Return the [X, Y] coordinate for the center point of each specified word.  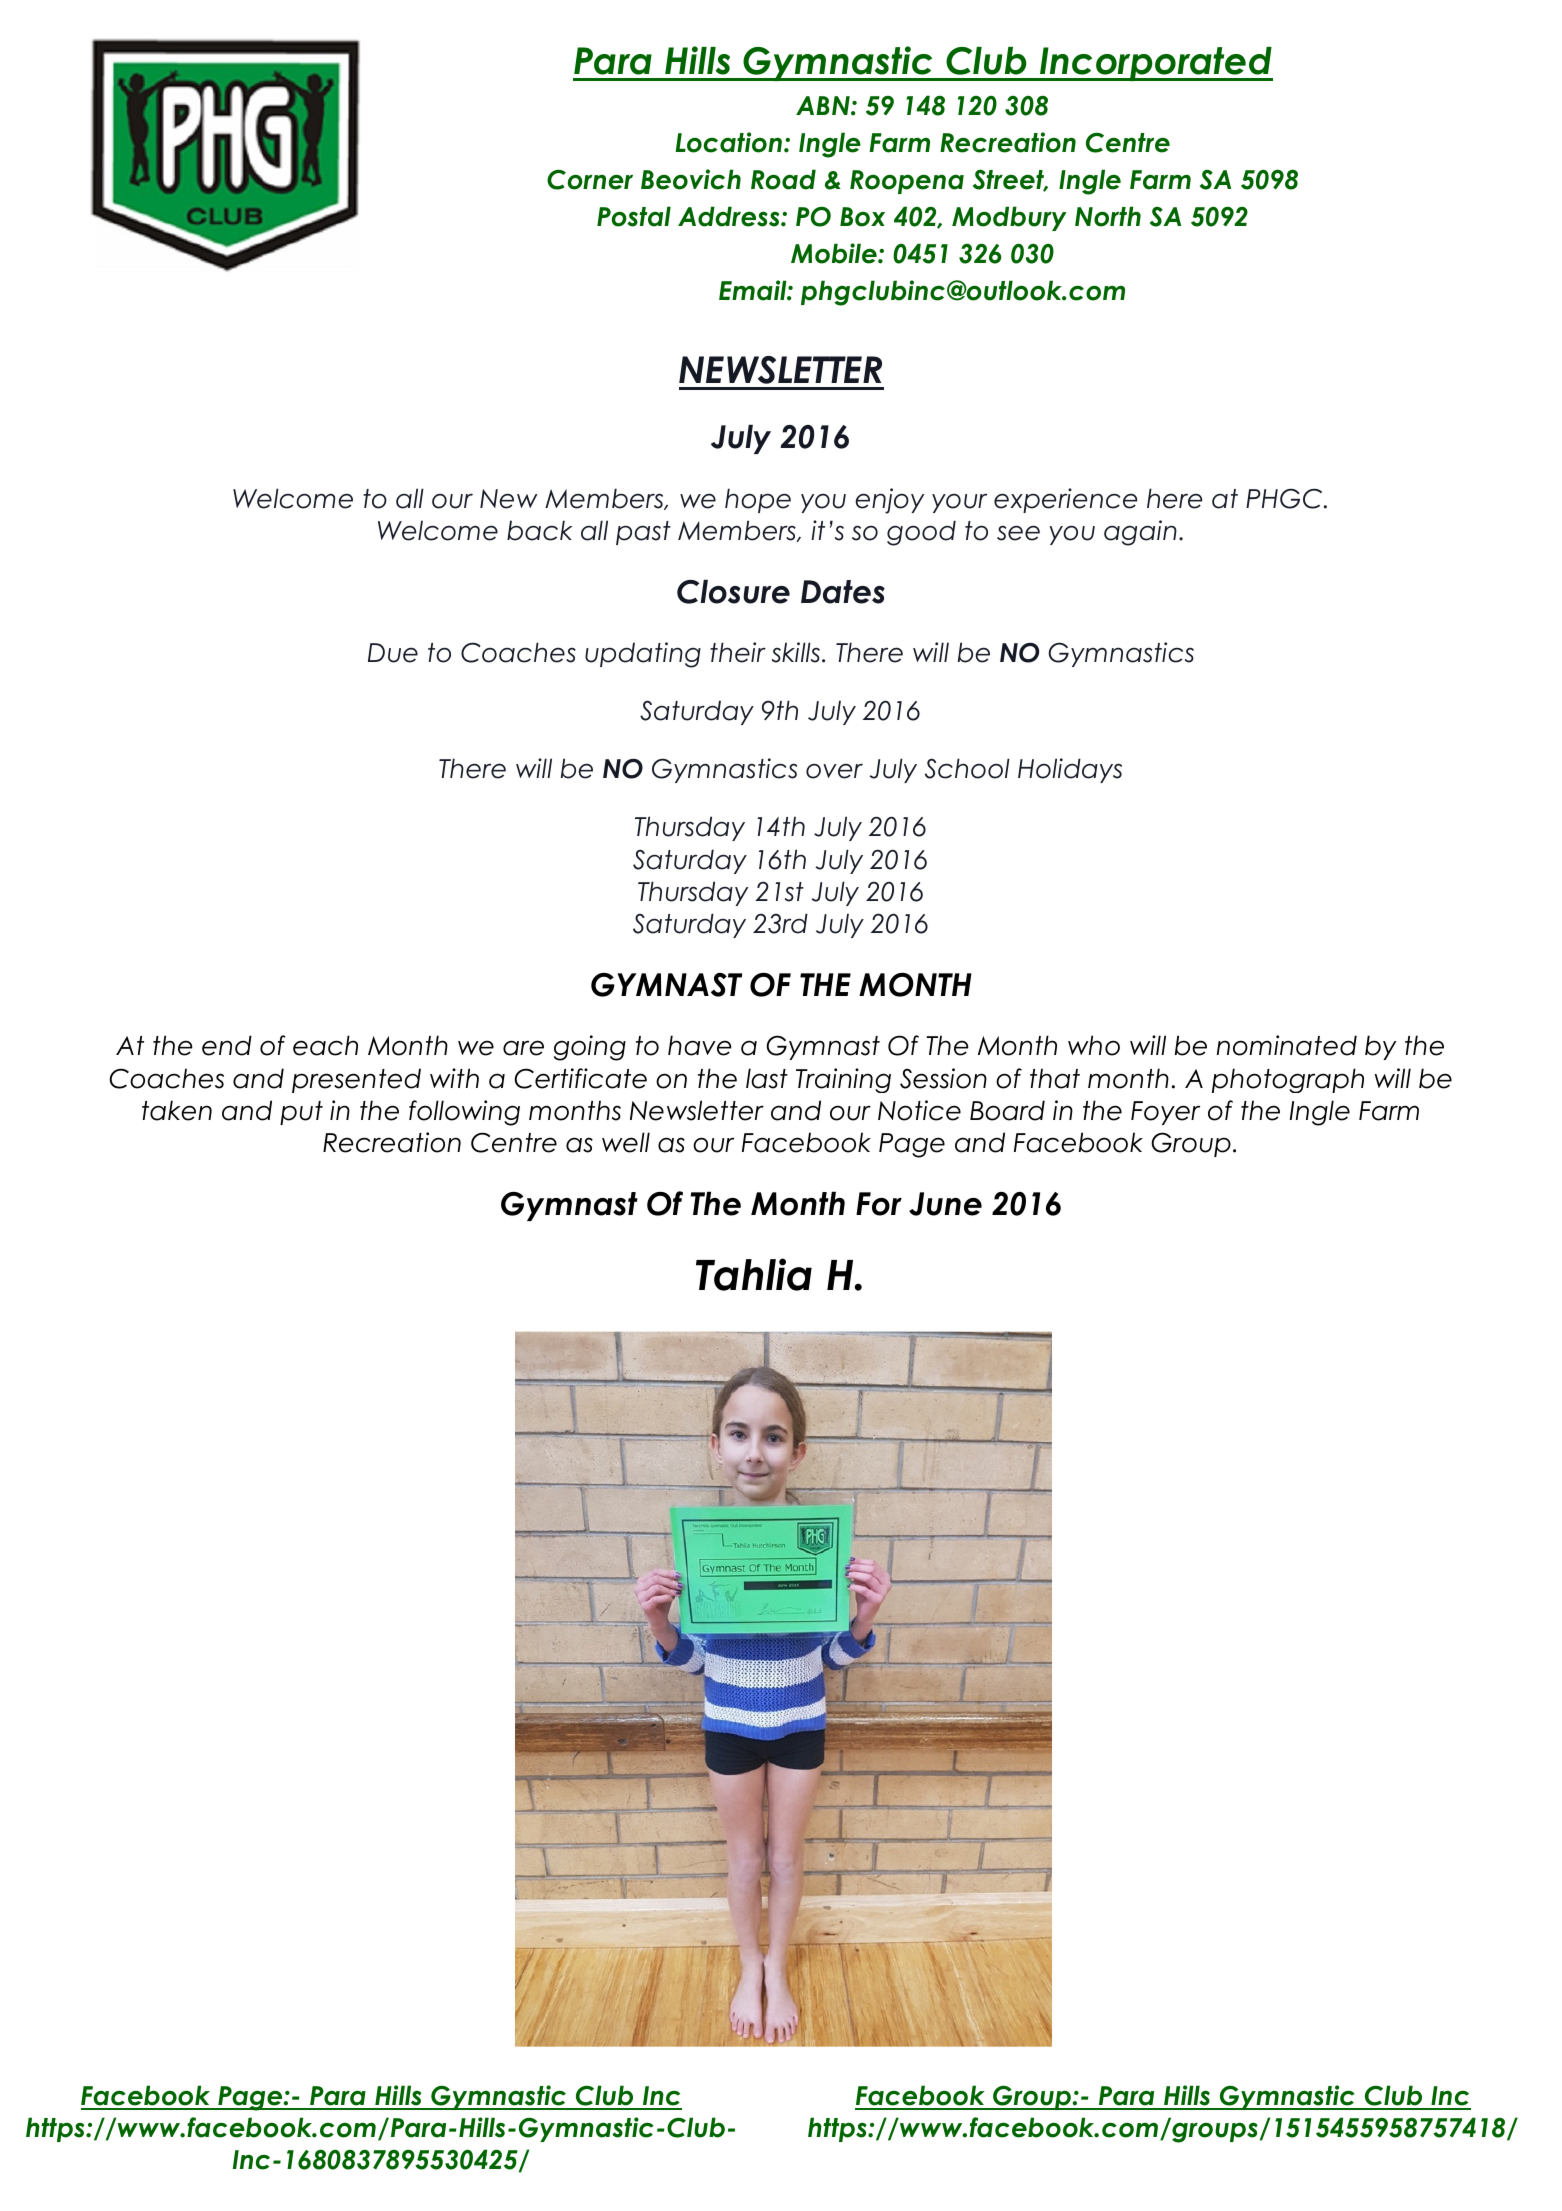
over [834, 771]
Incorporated [1155, 64]
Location [728, 142]
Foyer [1165, 1113]
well [626, 1142]
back [539, 530]
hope [758, 500]
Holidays [1070, 770]
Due [393, 653]
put [301, 1113]
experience [1065, 500]
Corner [590, 179]
